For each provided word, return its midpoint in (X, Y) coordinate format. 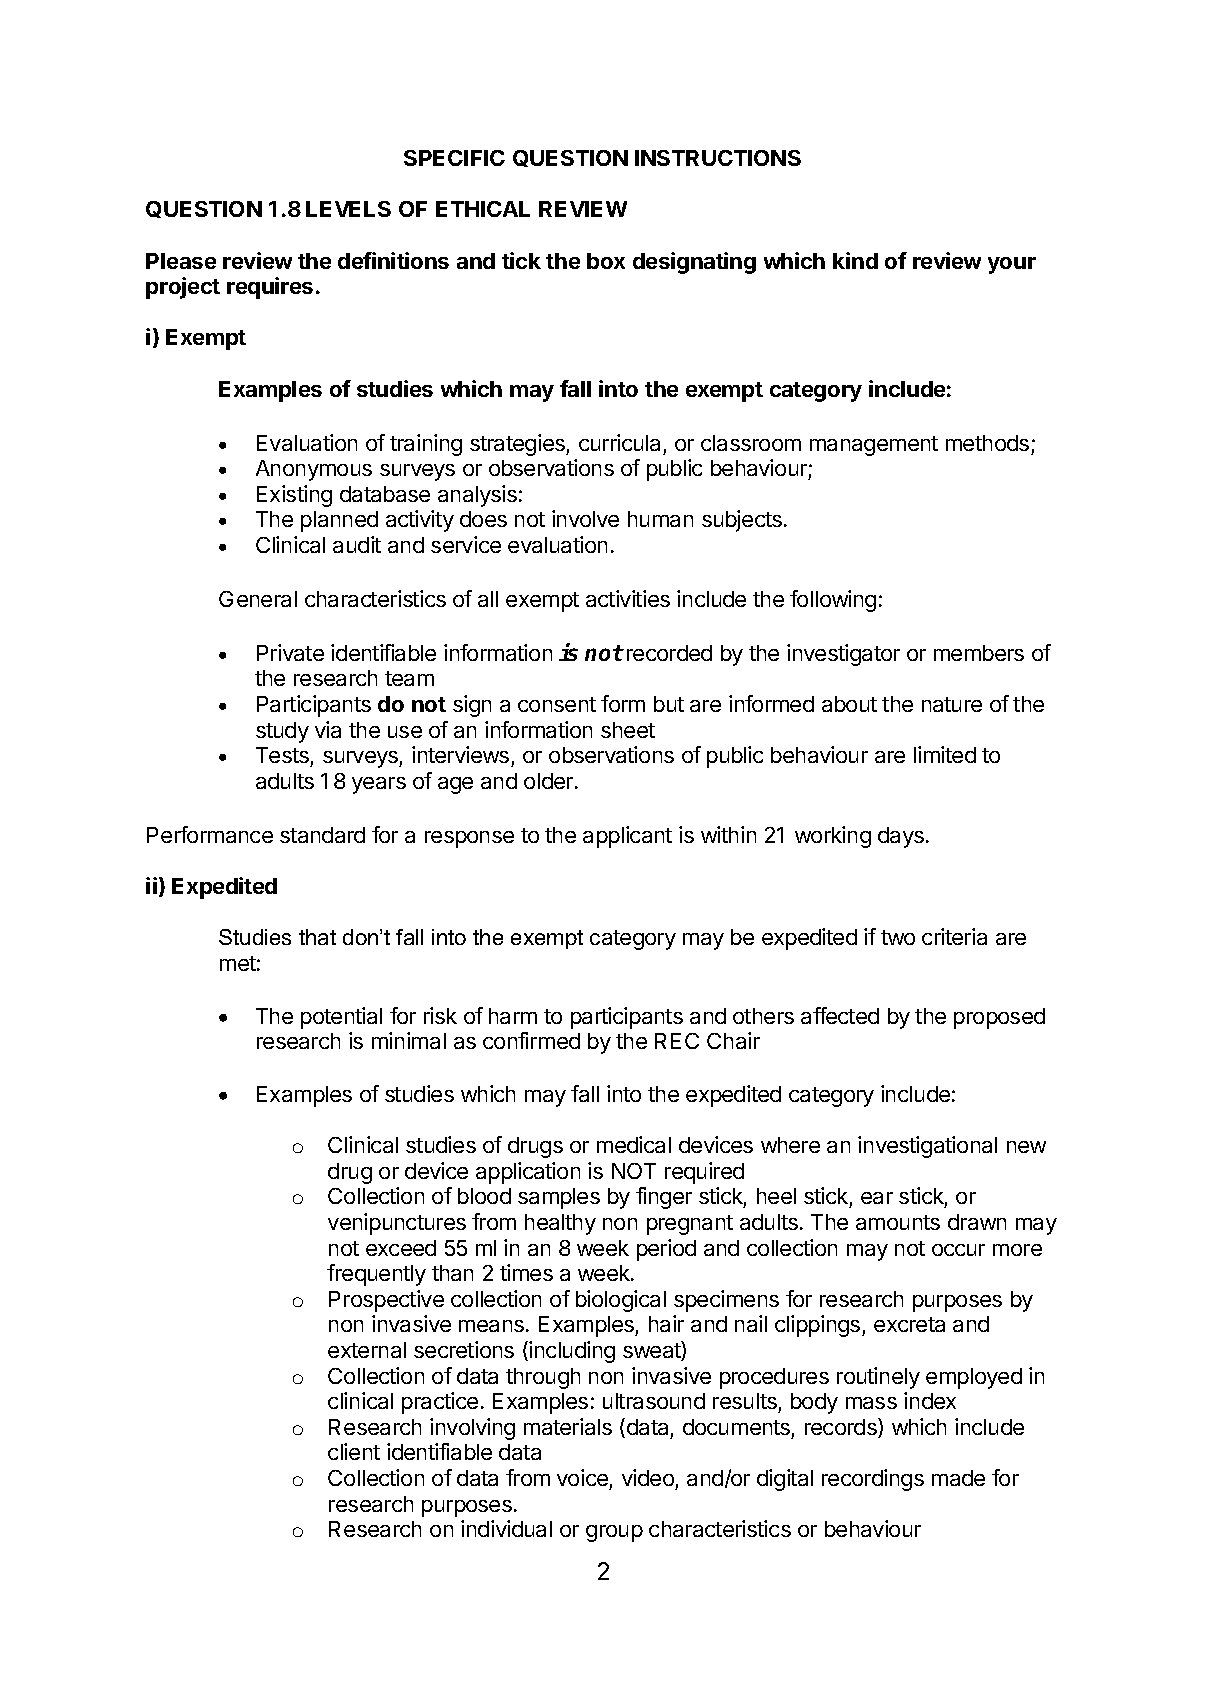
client (354, 1451)
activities (628, 598)
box (606, 261)
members (979, 653)
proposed (999, 1018)
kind (855, 260)
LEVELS (348, 209)
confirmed (531, 1040)
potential (341, 1018)
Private (290, 652)
